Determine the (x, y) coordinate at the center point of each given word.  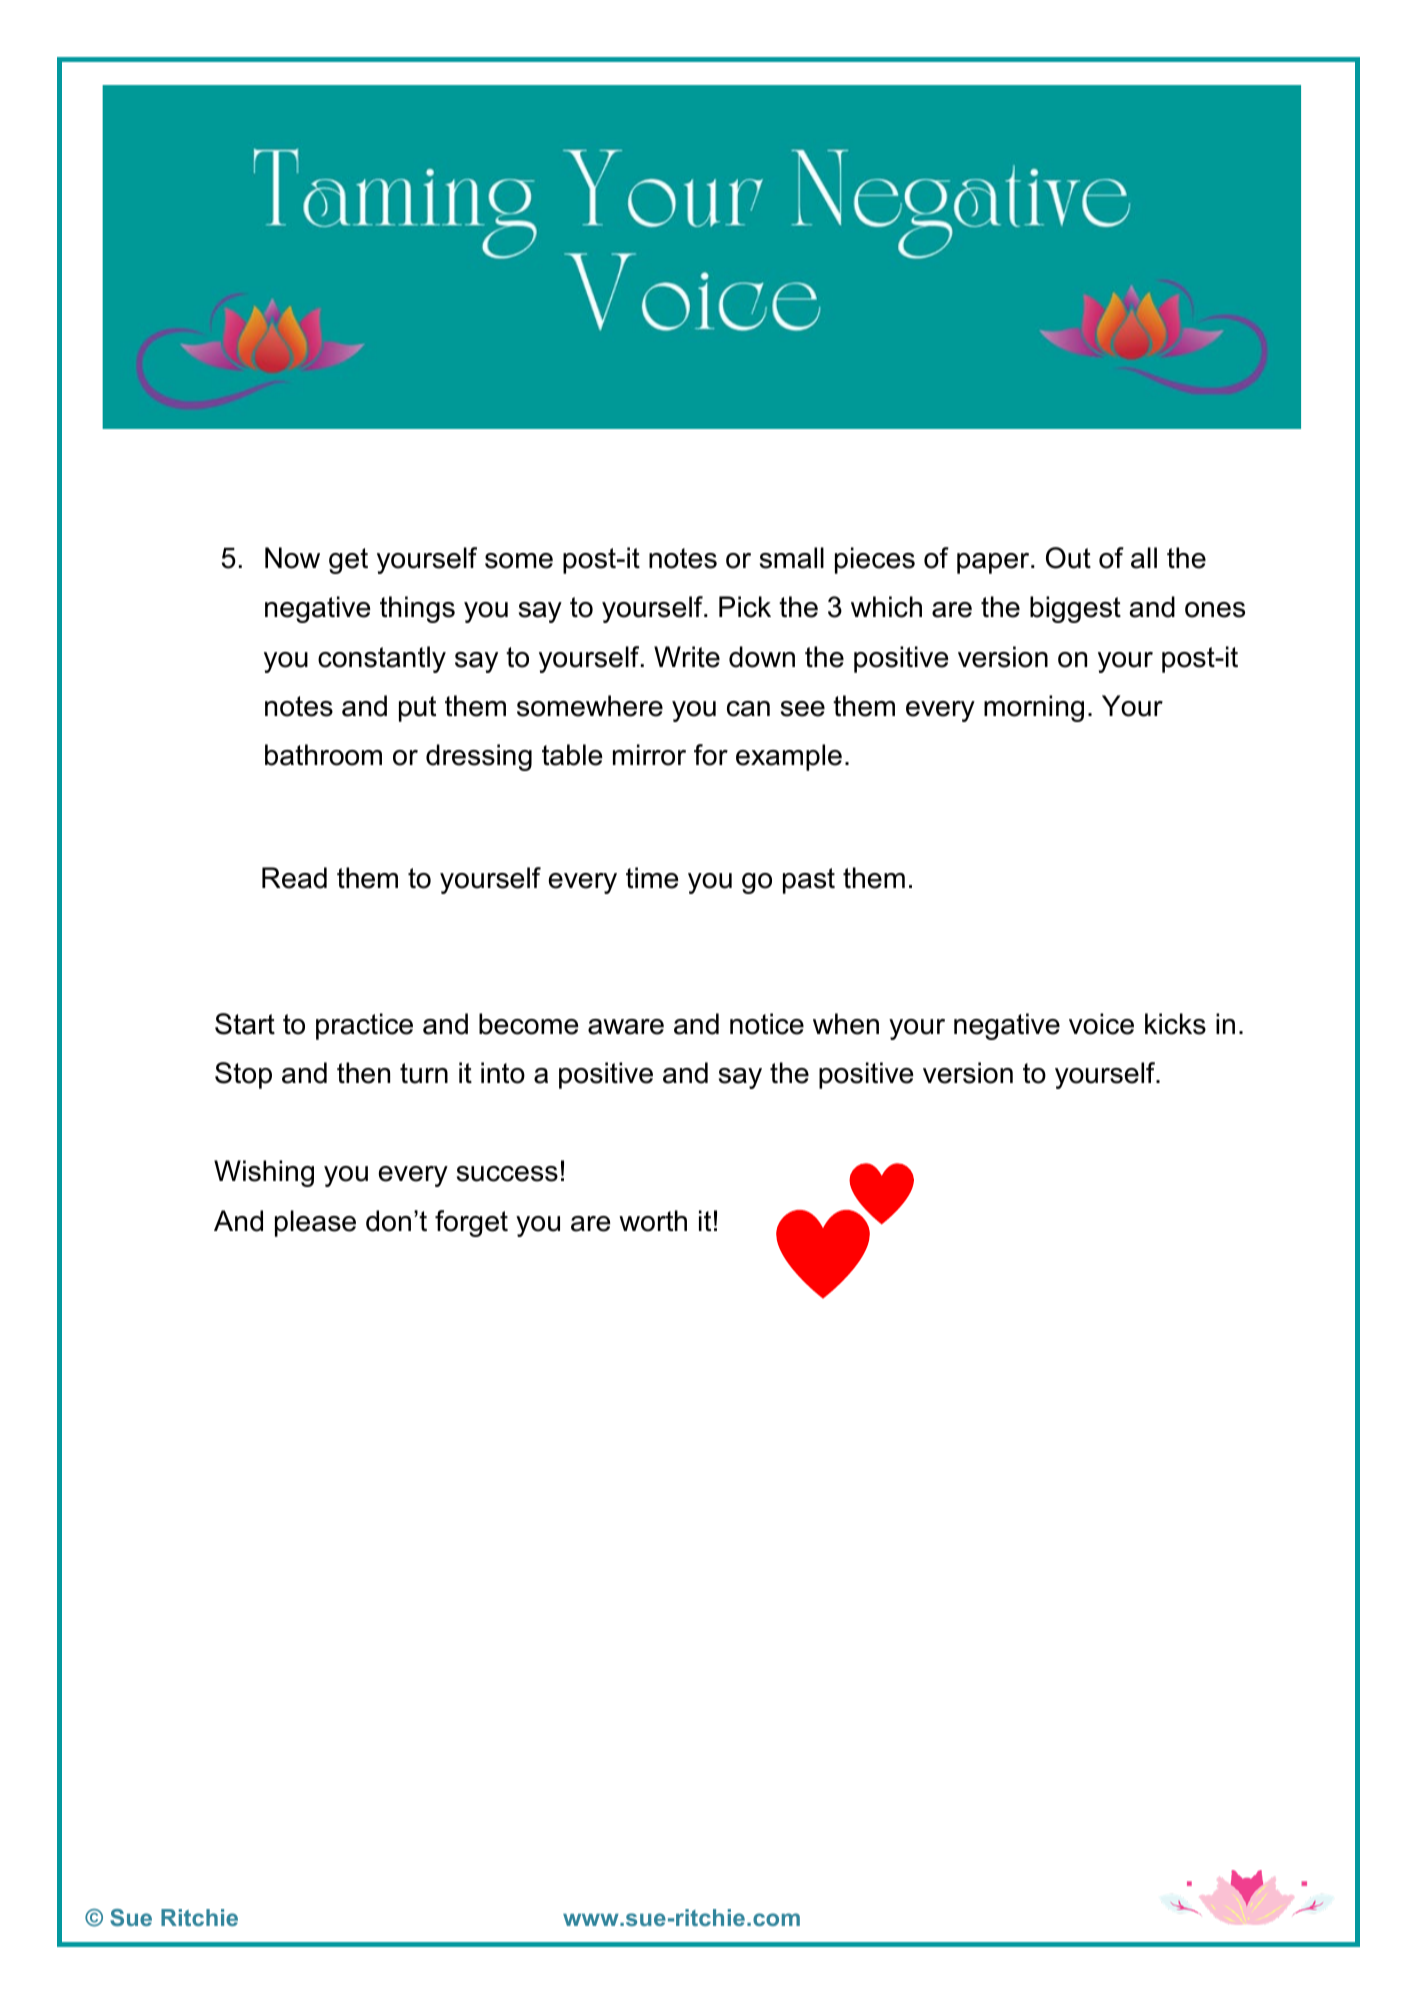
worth (653, 1221)
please (315, 1223)
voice (1101, 1024)
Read (294, 878)
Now (292, 558)
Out (1068, 558)
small (792, 558)
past (809, 881)
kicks (1175, 1024)
